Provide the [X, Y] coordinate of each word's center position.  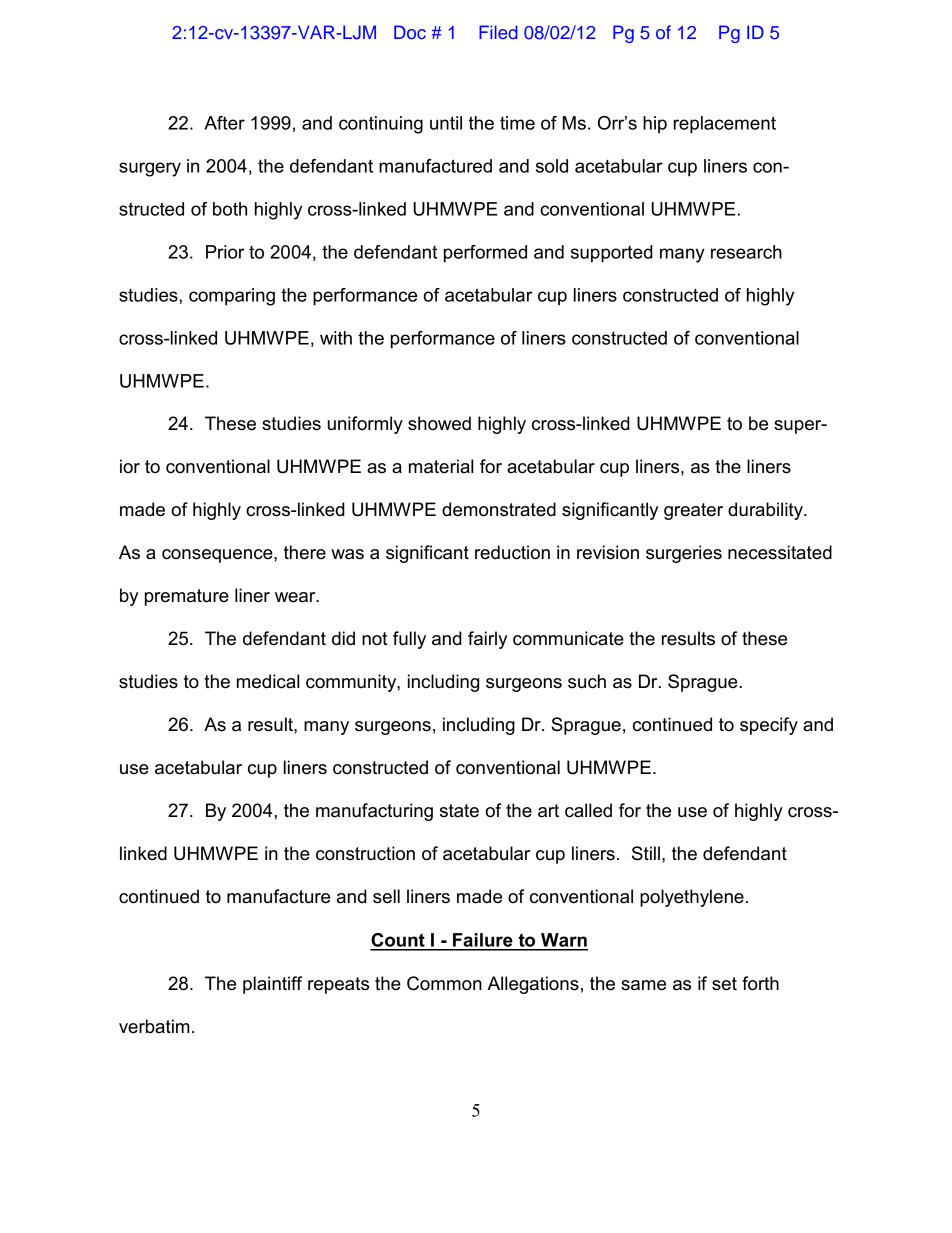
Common [444, 983]
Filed [498, 32]
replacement [725, 125]
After [224, 123]
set [724, 984]
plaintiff [272, 985]
